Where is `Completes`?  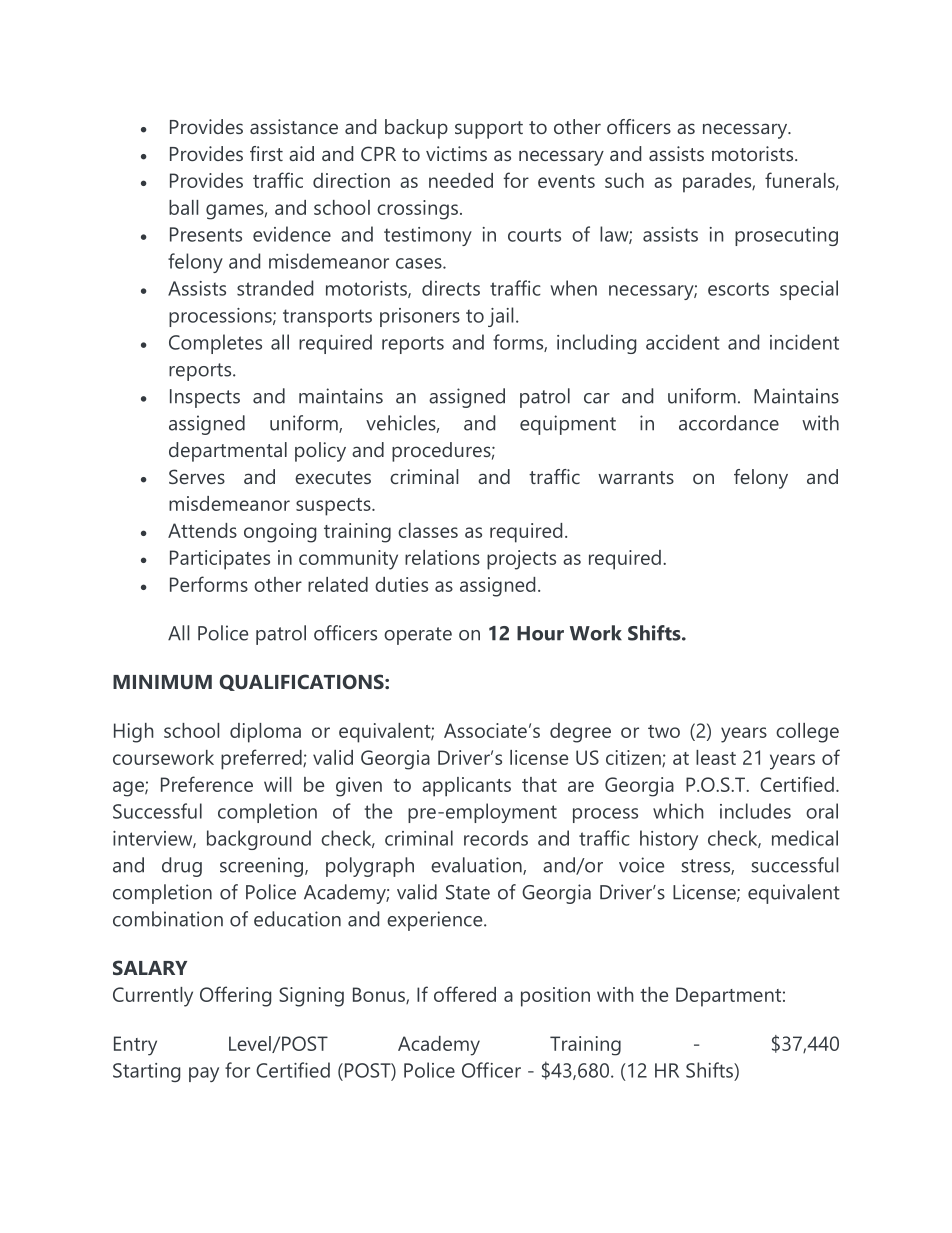 Completes is located at coordinates (215, 344).
